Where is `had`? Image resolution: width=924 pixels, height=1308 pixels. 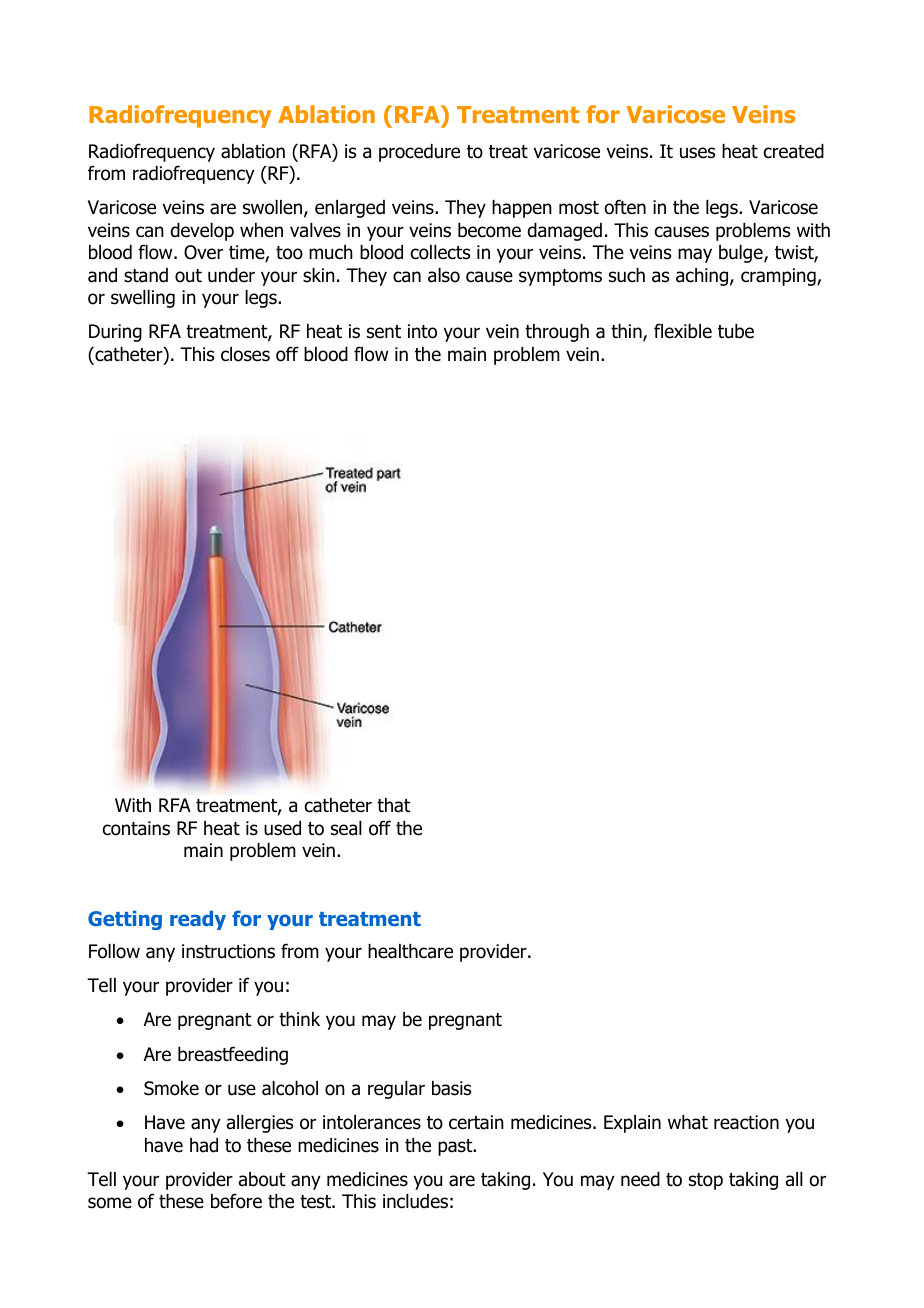
had is located at coordinates (204, 1145).
